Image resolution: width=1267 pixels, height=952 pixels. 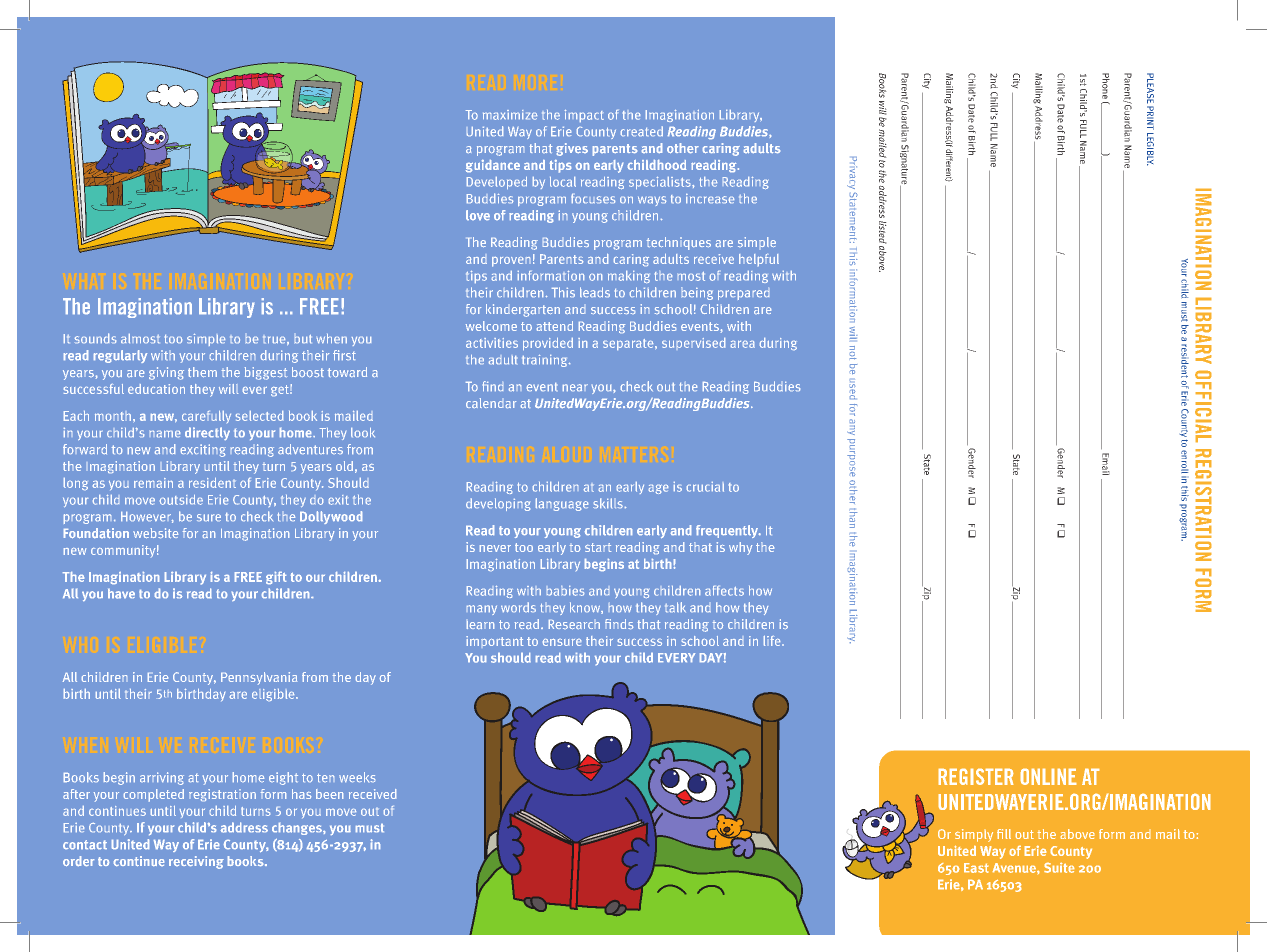 What do you see at coordinates (494, 641) in the document?
I see `important` at bounding box center [494, 641].
